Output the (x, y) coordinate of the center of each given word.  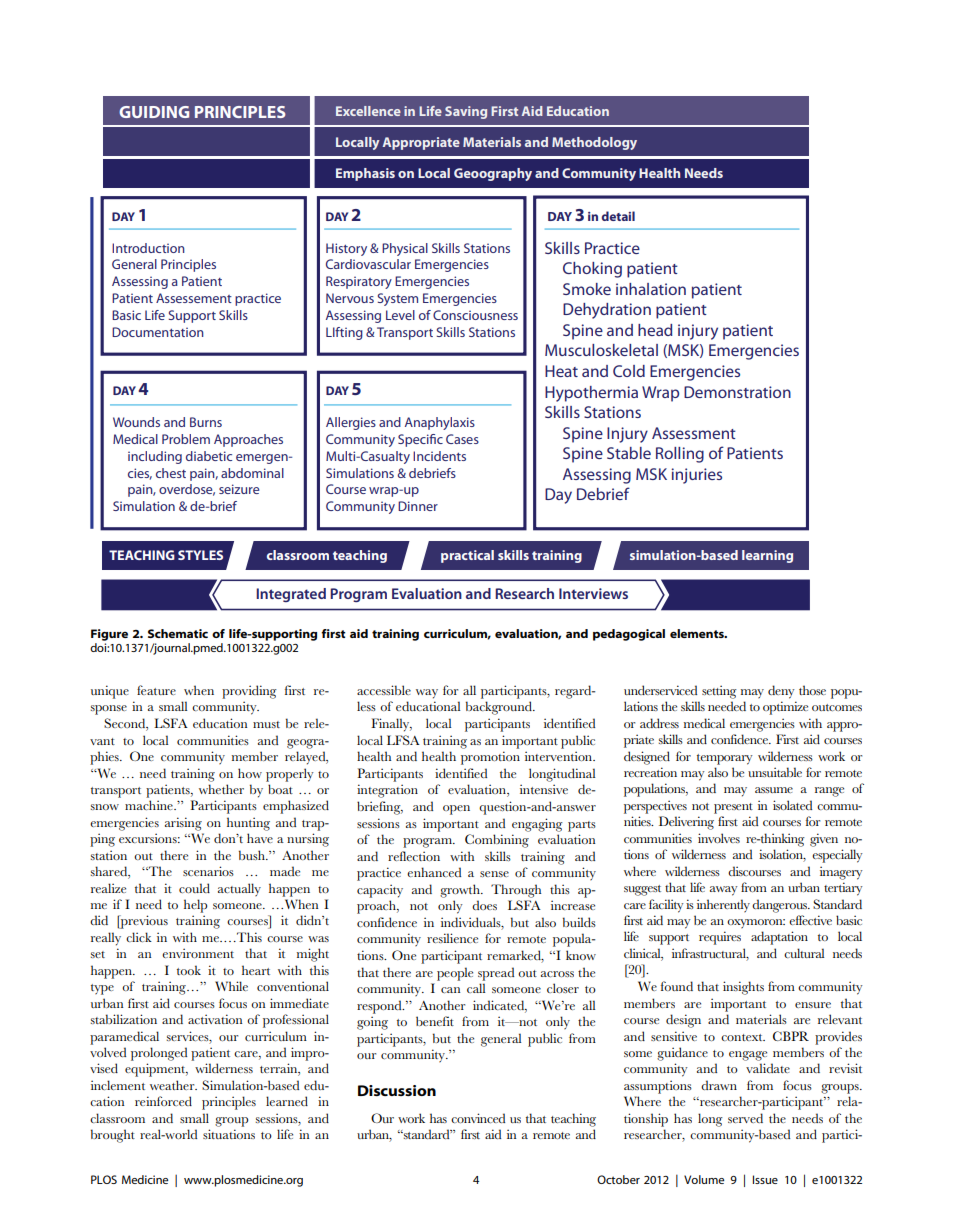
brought (113, 1136)
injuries (696, 476)
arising (183, 824)
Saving (466, 112)
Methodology (594, 143)
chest (171, 473)
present (733, 808)
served (745, 1118)
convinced (478, 1118)
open (456, 810)
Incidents (439, 456)
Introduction (148, 248)
